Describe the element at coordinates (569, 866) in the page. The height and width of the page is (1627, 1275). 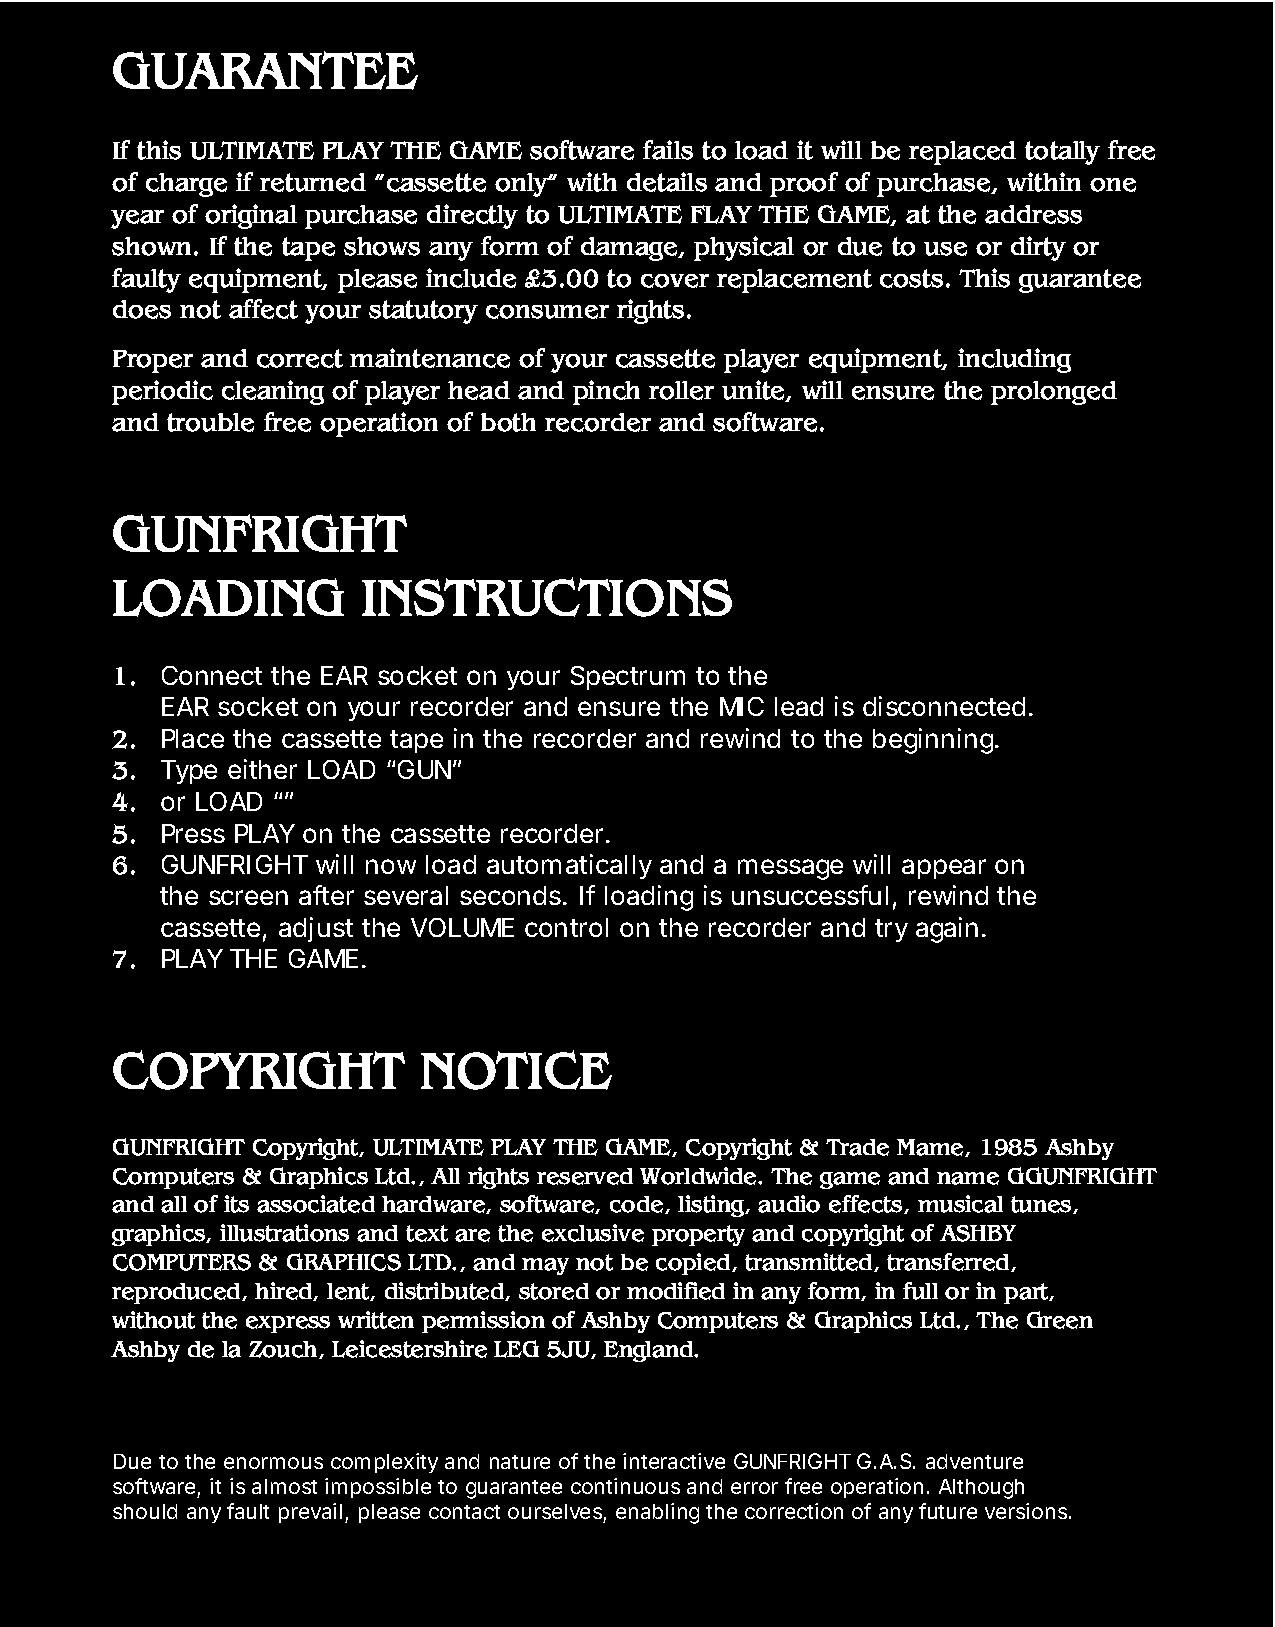
I see `automatically` at that location.
